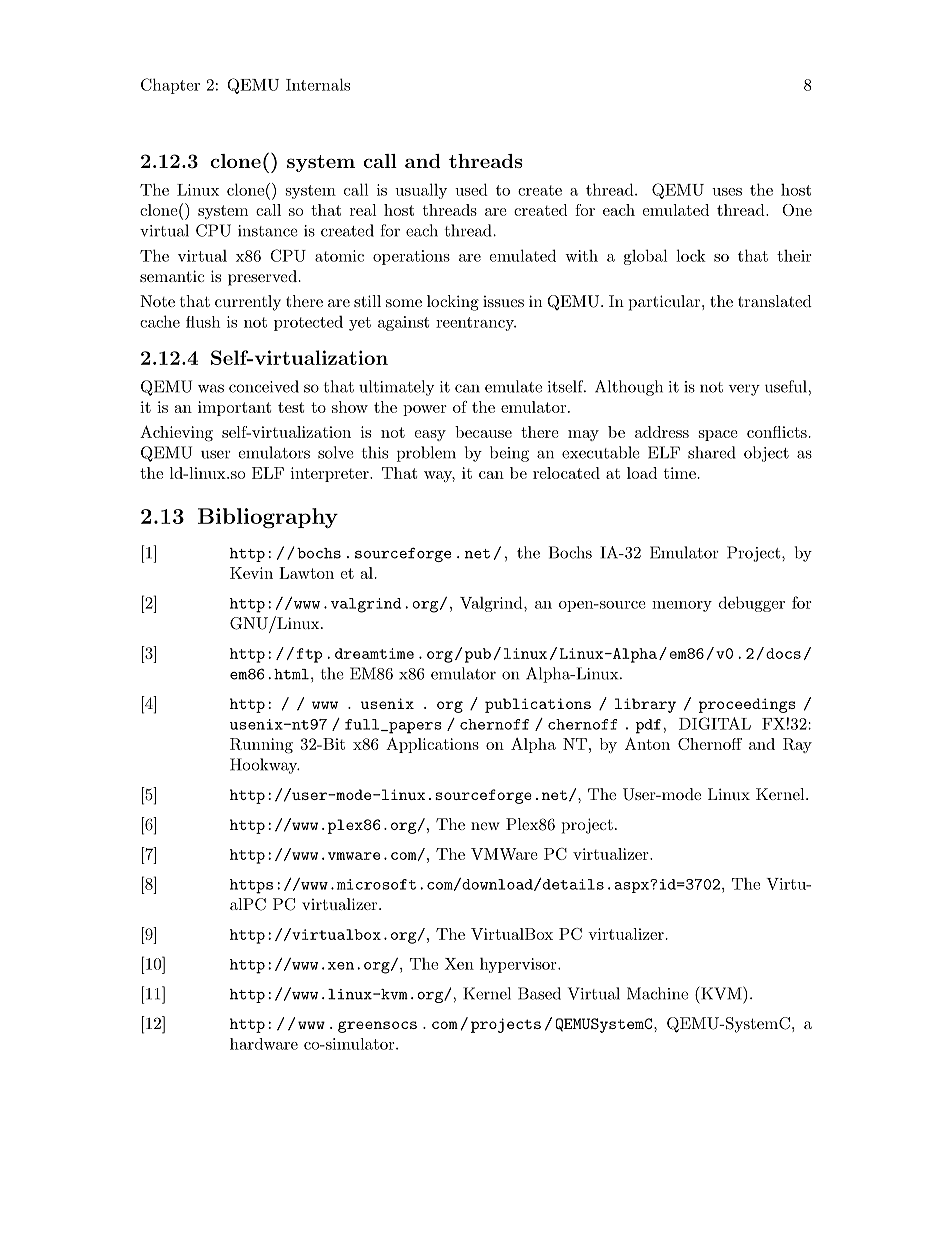 This document has height=1233, width=952. What do you see at coordinates (727, 192) in the document?
I see `uses` at bounding box center [727, 192].
